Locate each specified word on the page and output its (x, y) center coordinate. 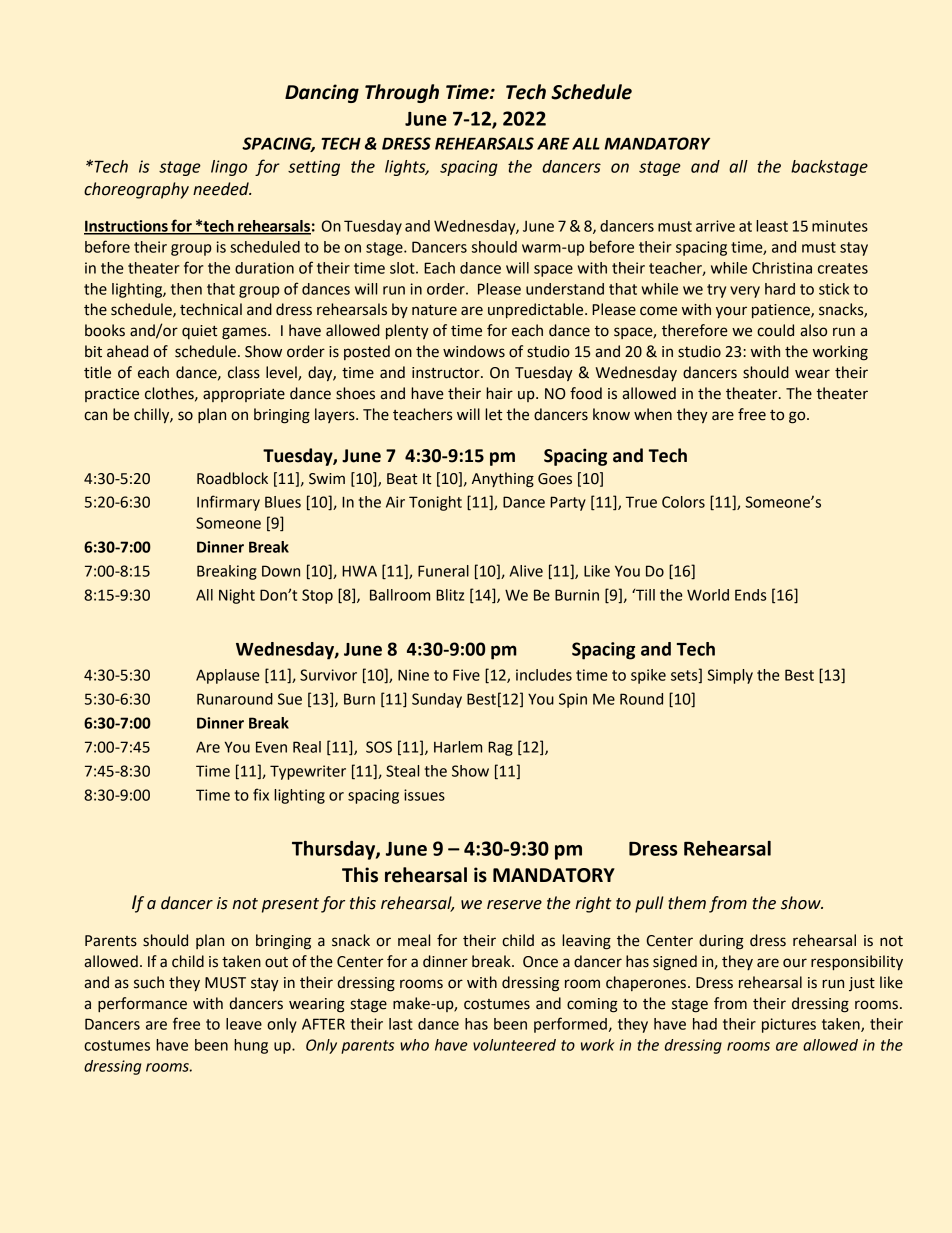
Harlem (458, 747)
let (493, 414)
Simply (730, 676)
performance (142, 1004)
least (772, 226)
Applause (228, 676)
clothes (170, 394)
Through (402, 93)
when (653, 414)
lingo (229, 168)
